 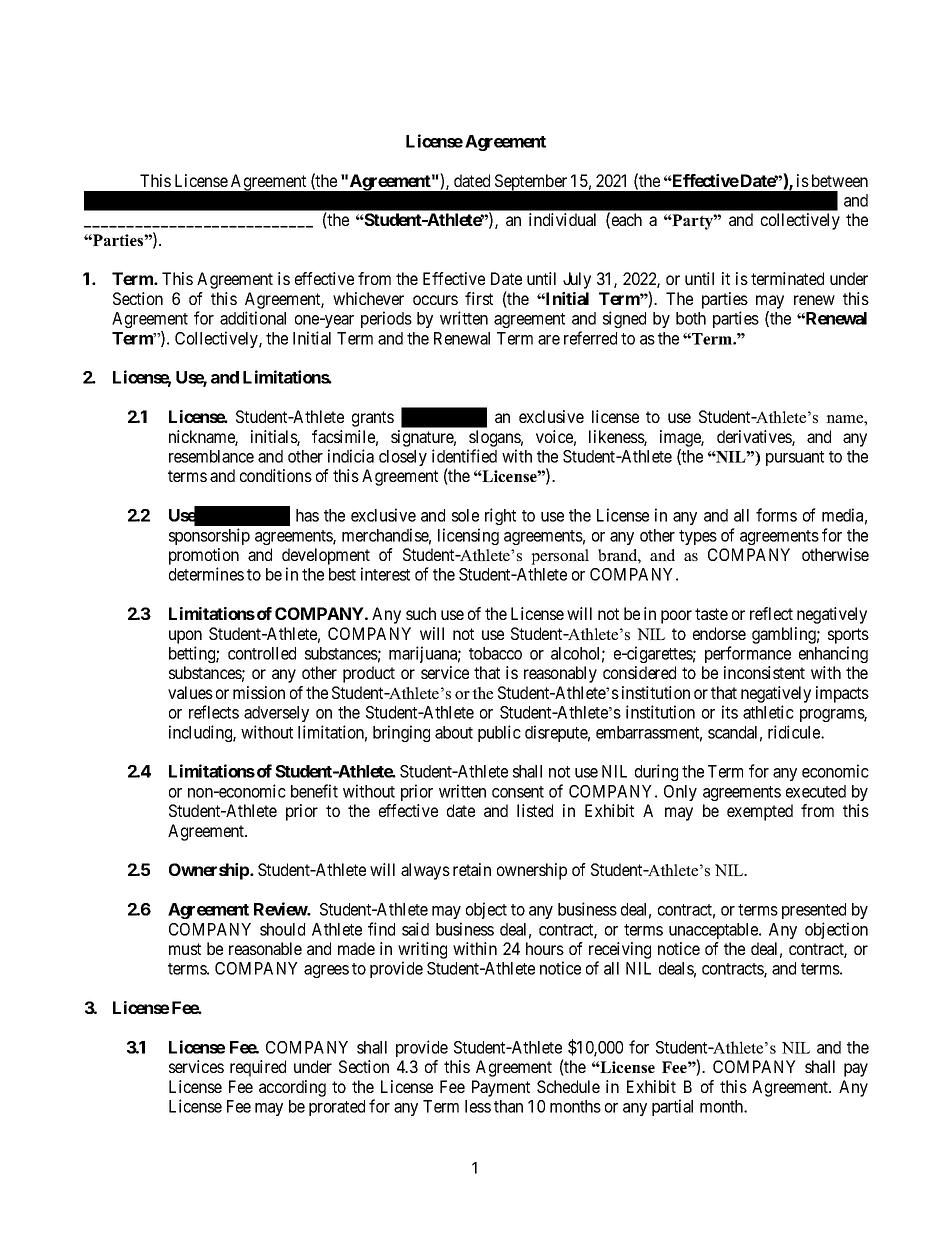 What do you see at coordinates (253, 318) in the screenshot?
I see `additional` at bounding box center [253, 318].
